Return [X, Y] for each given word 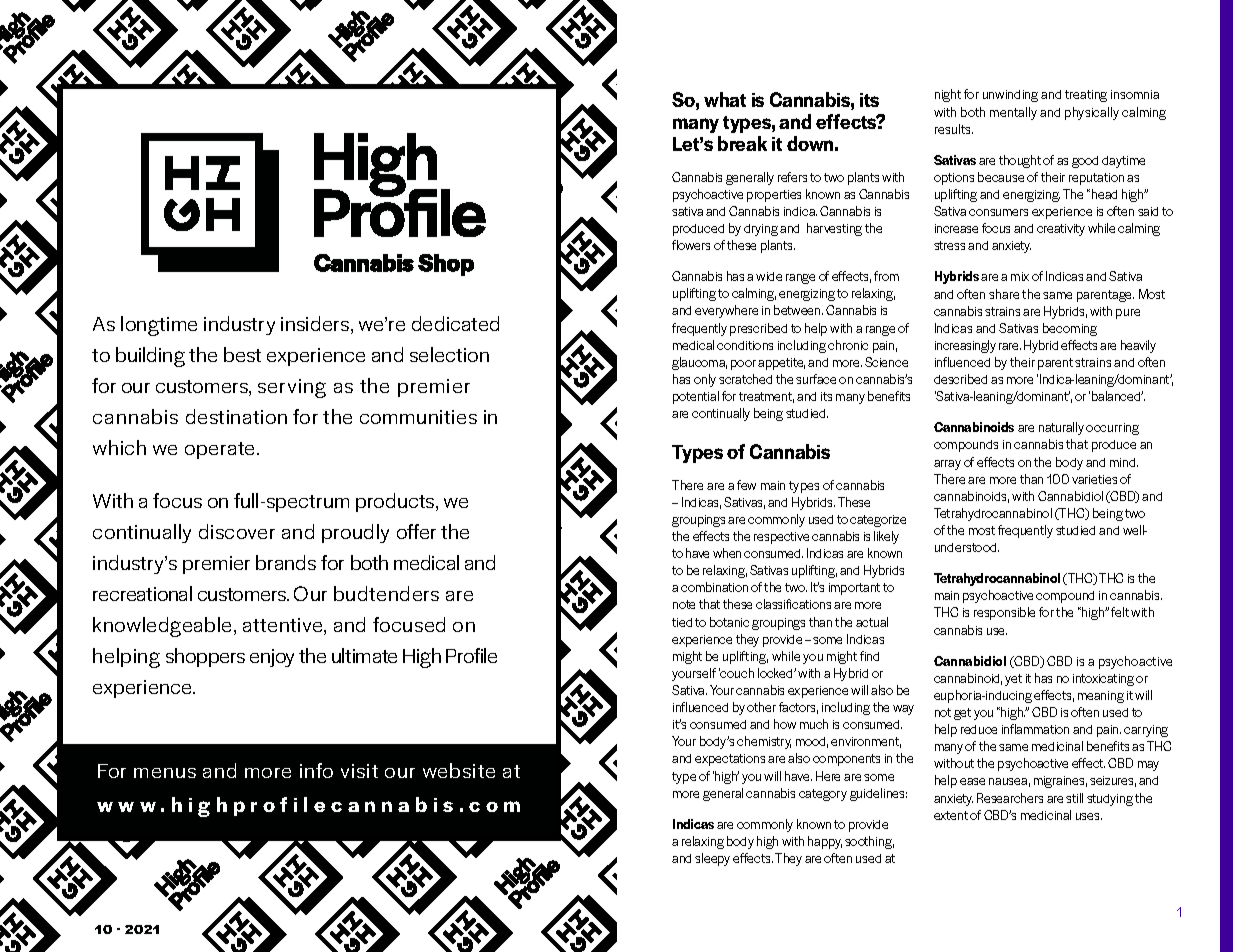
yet [1013, 680]
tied [682, 622]
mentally [1013, 113]
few [746, 485]
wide [769, 276]
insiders [316, 325]
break [742, 143]
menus [165, 773]
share [1004, 294]
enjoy [272, 658]
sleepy [712, 859]
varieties [1094, 479]
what [725, 99]
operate [221, 450]
